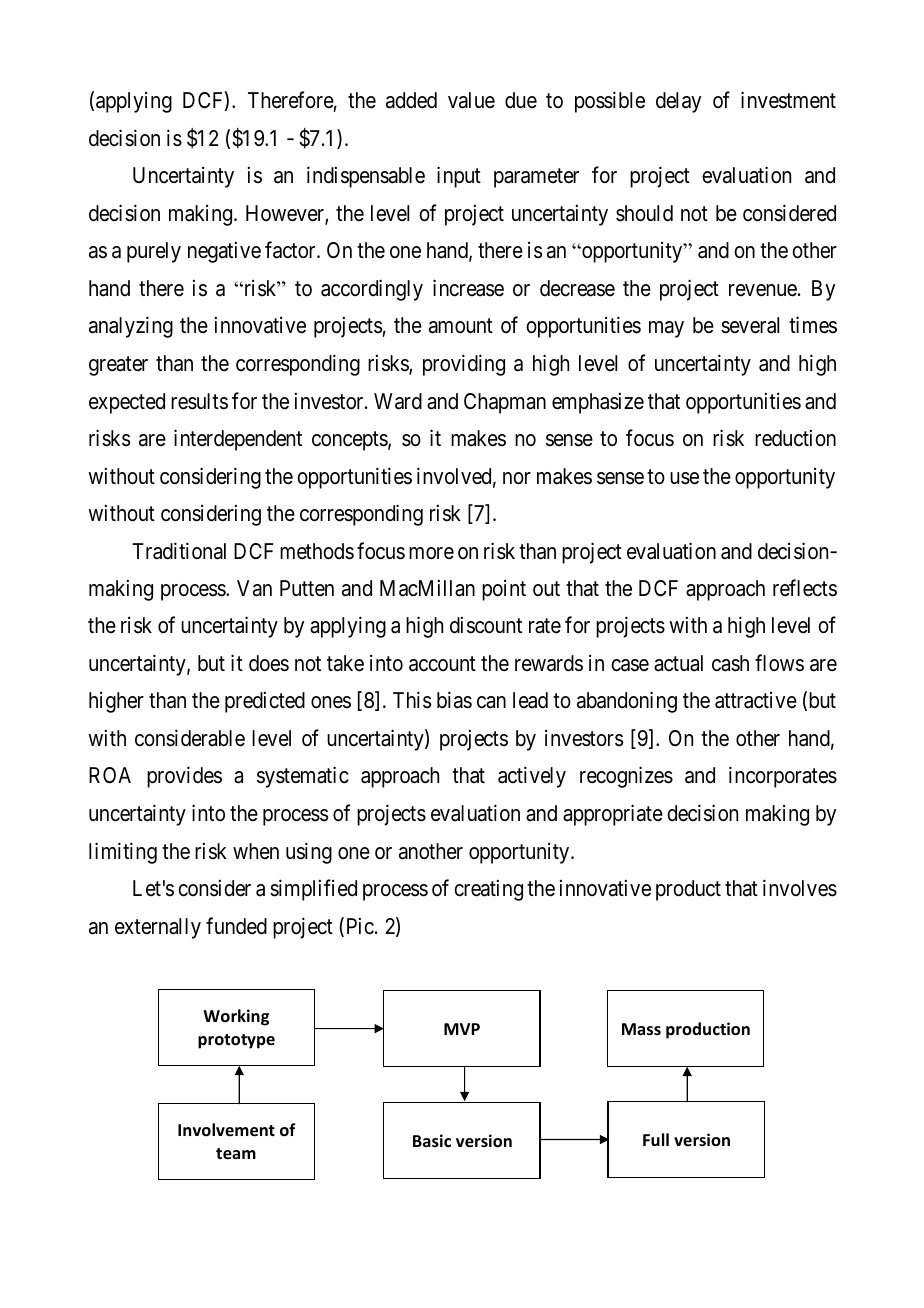 This screenshot has height=1308, width=924. What do you see at coordinates (432, 1141) in the screenshot?
I see `Basic` at bounding box center [432, 1141].
